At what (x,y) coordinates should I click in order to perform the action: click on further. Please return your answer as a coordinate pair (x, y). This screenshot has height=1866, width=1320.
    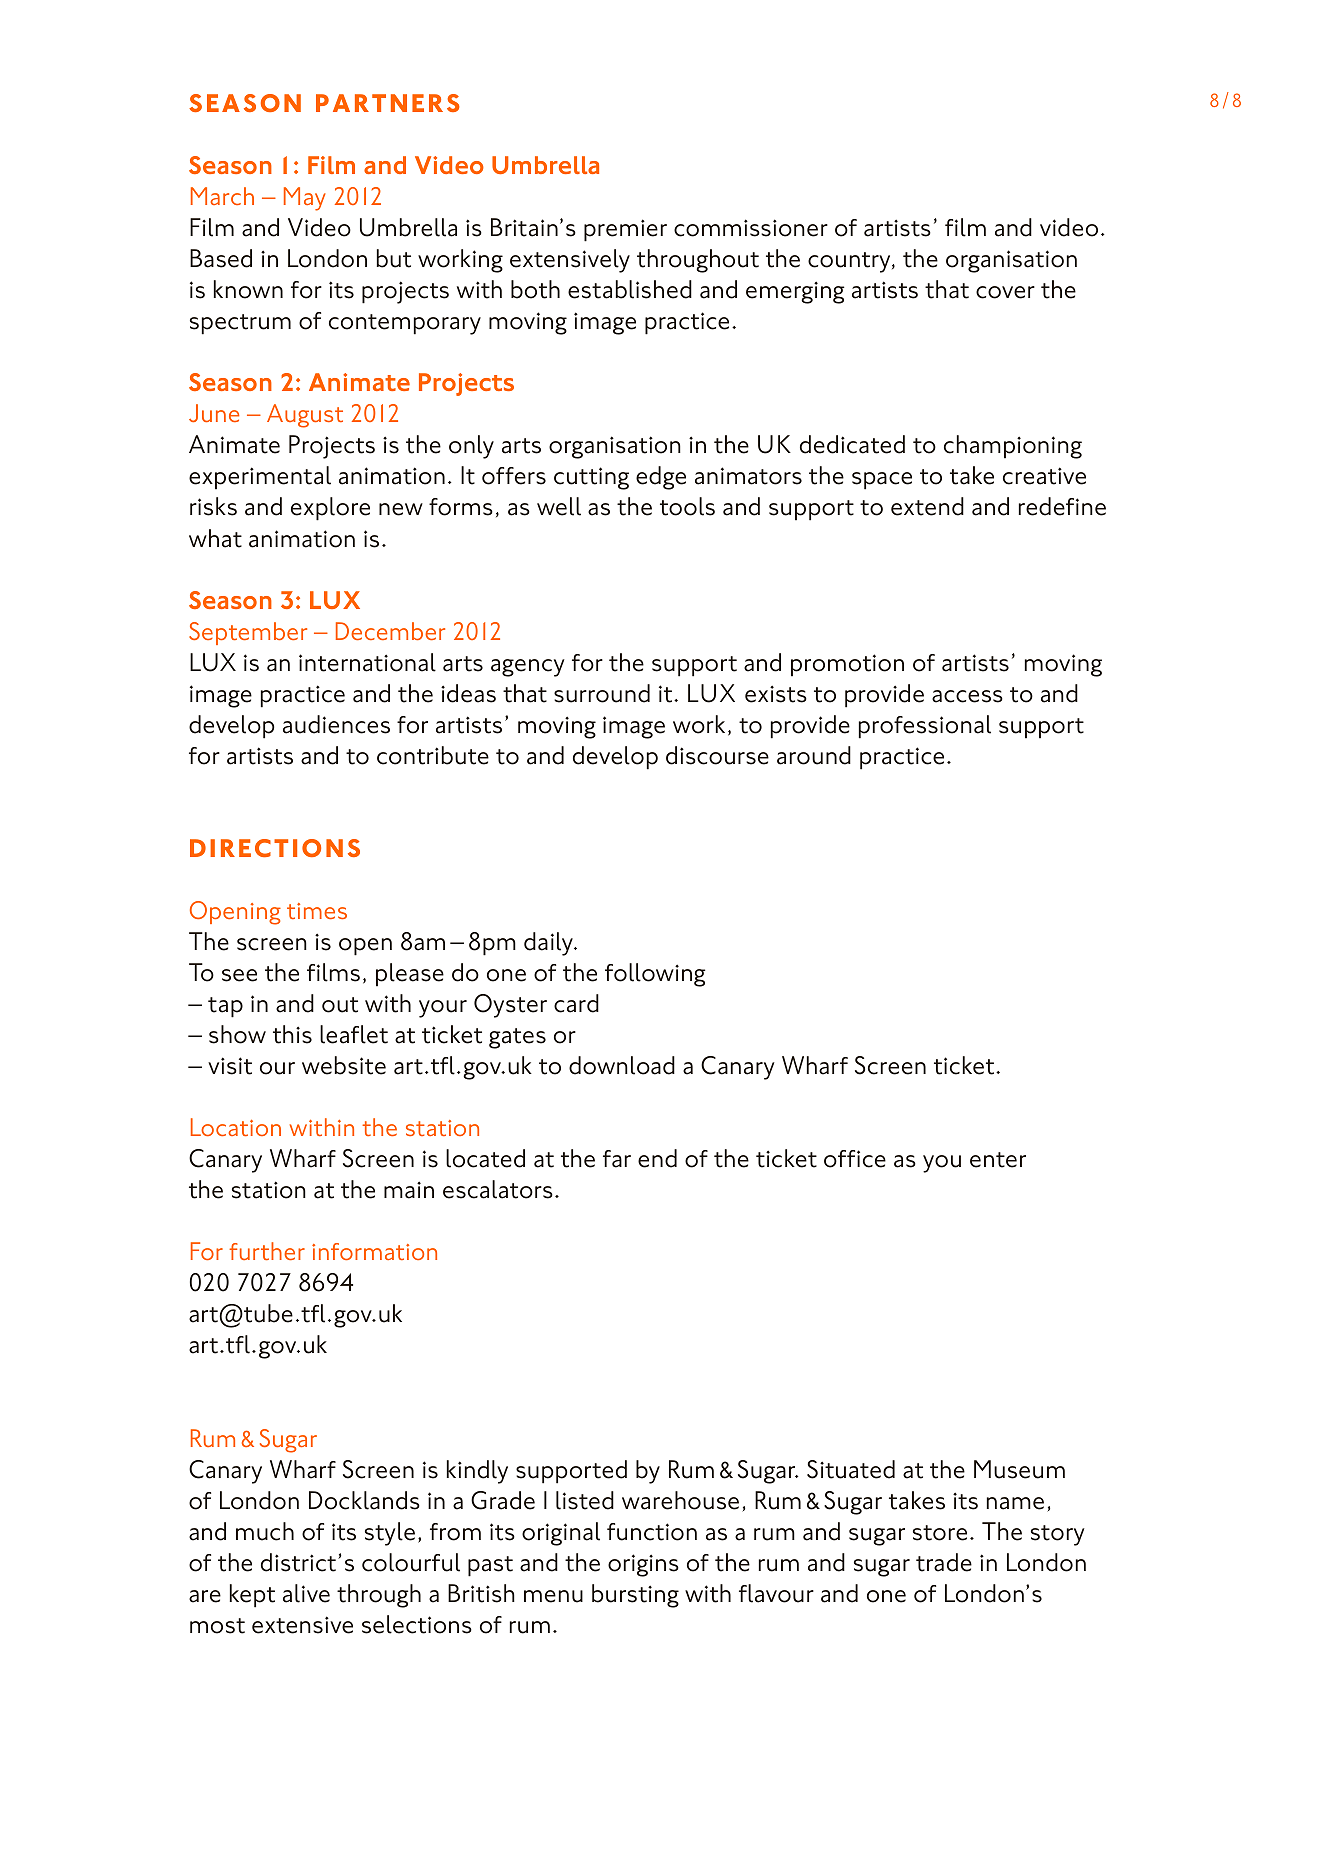
    Looking at the image, I should click on (267, 1251).
